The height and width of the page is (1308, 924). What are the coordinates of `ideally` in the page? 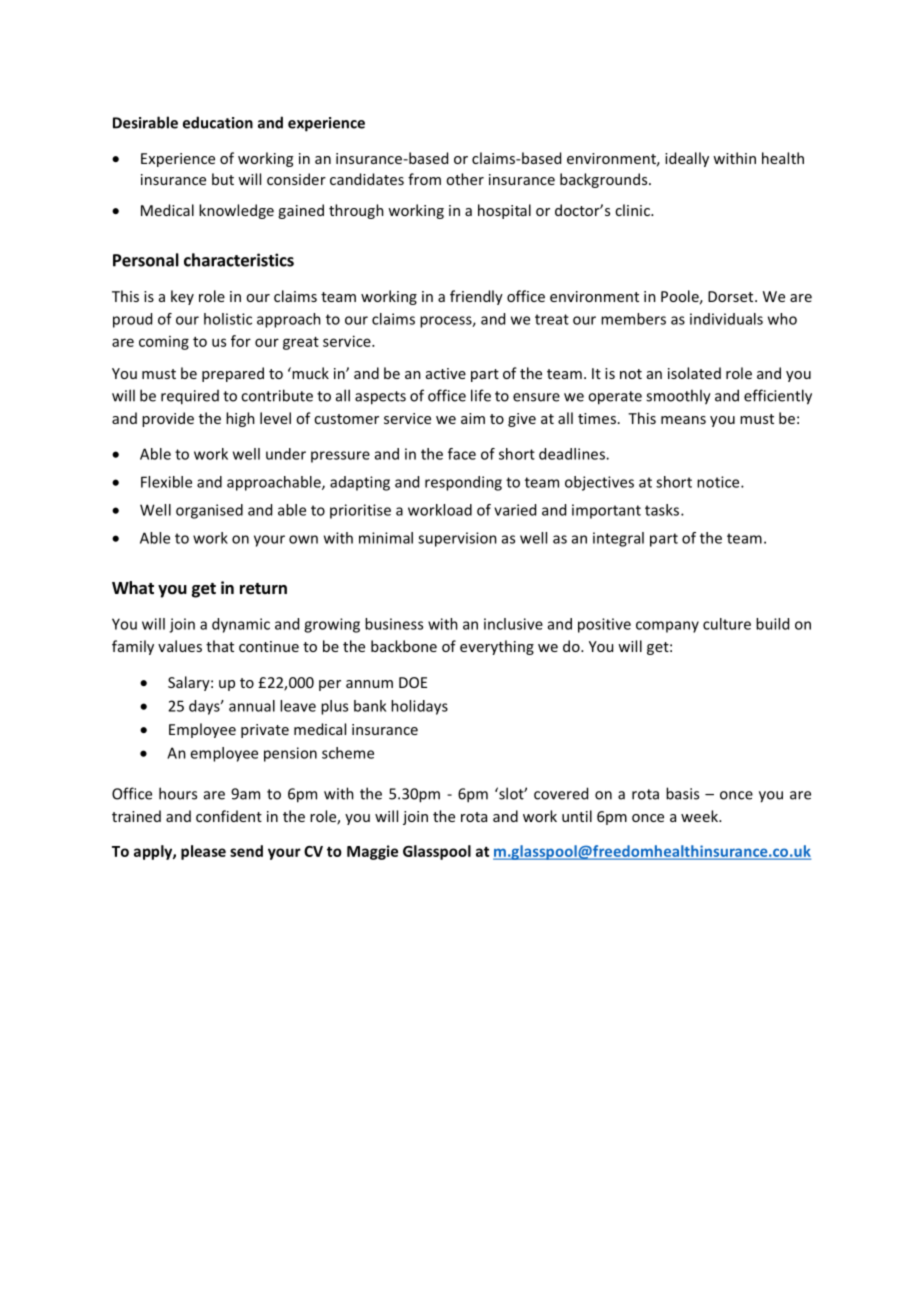 It's located at (687, 159).
